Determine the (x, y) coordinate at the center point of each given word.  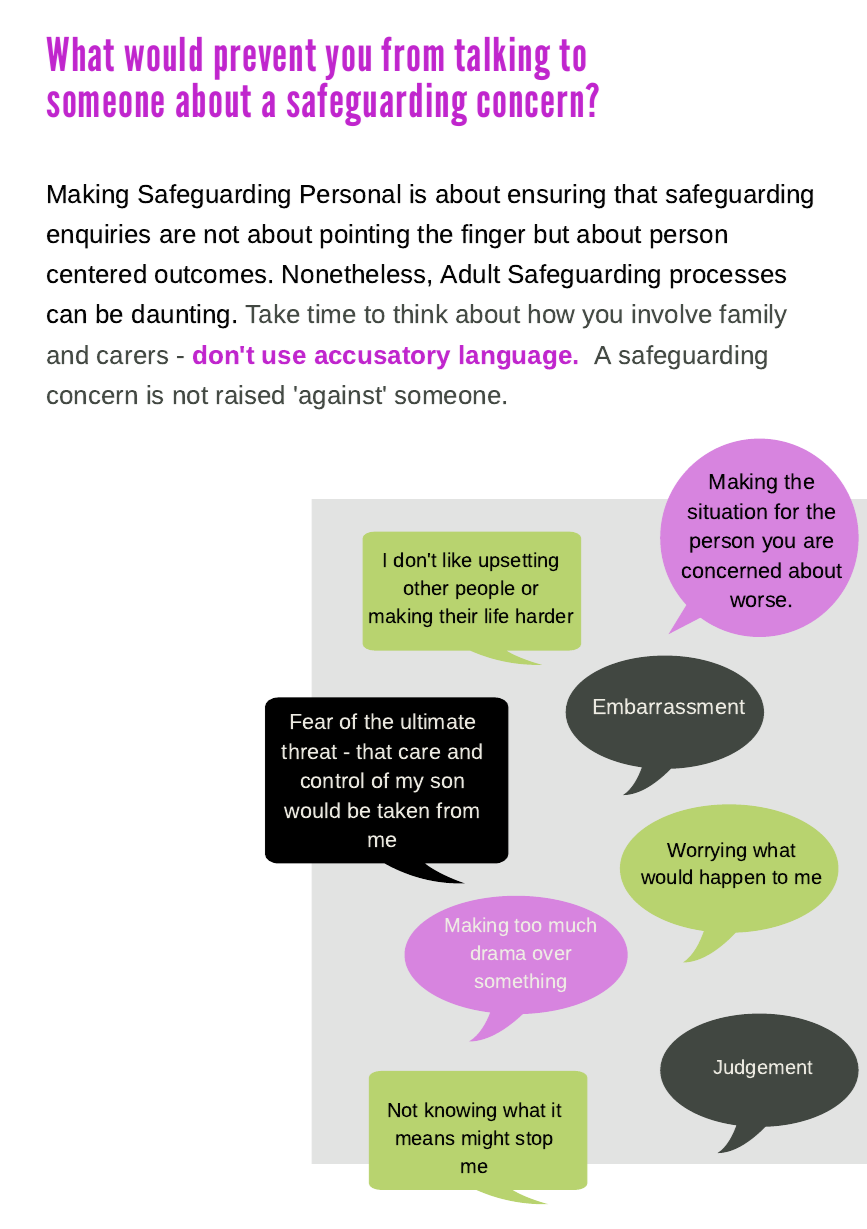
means (425, 1139)
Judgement (763, 1068)
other (426, 587)
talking (502, 58)
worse (758, 601)
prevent (265, 59)
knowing (460, 1111)
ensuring (556, 196)
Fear (312, 721)
